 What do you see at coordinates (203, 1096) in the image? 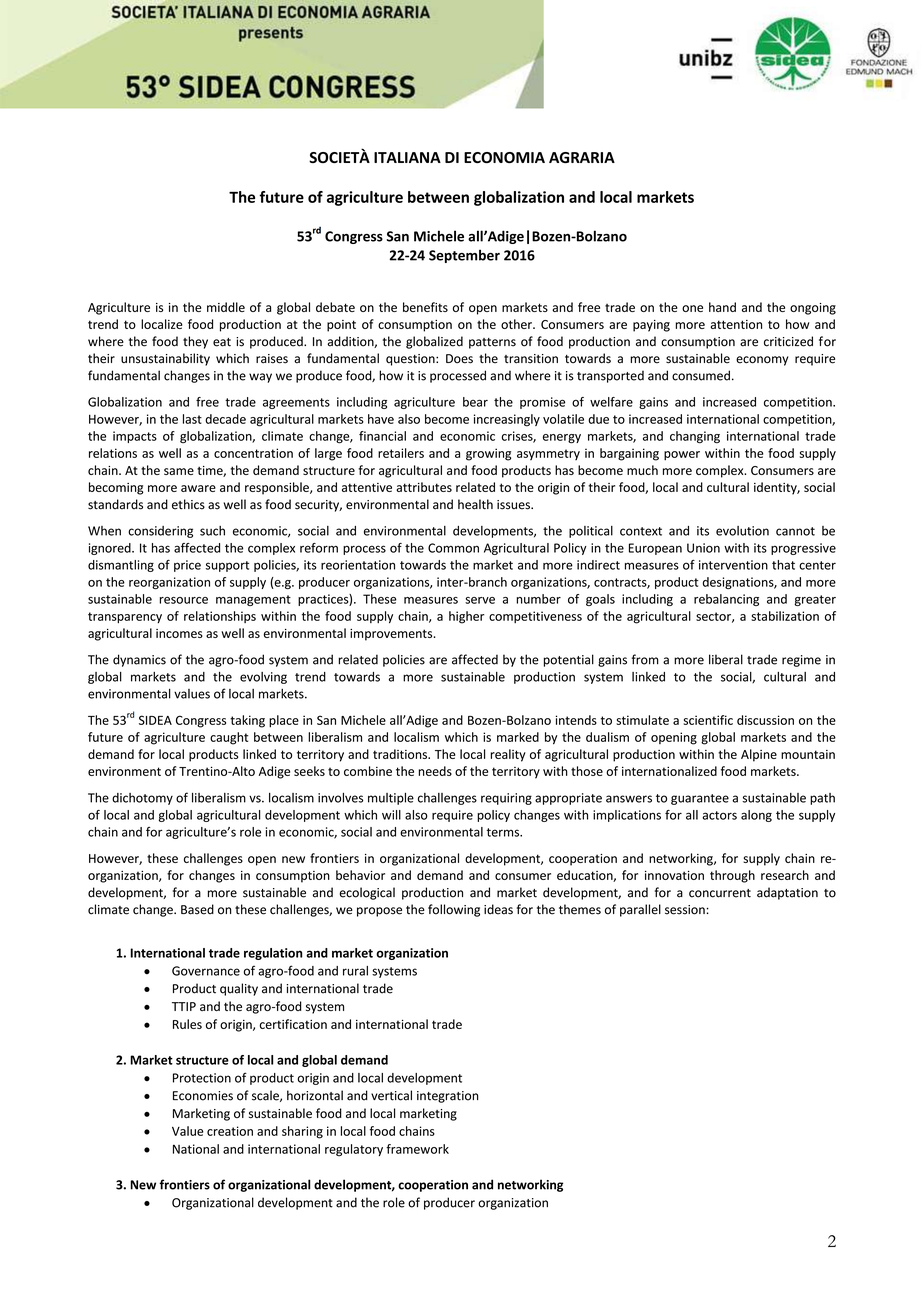
I see `Economies` at bounding box center [203, 1096].
